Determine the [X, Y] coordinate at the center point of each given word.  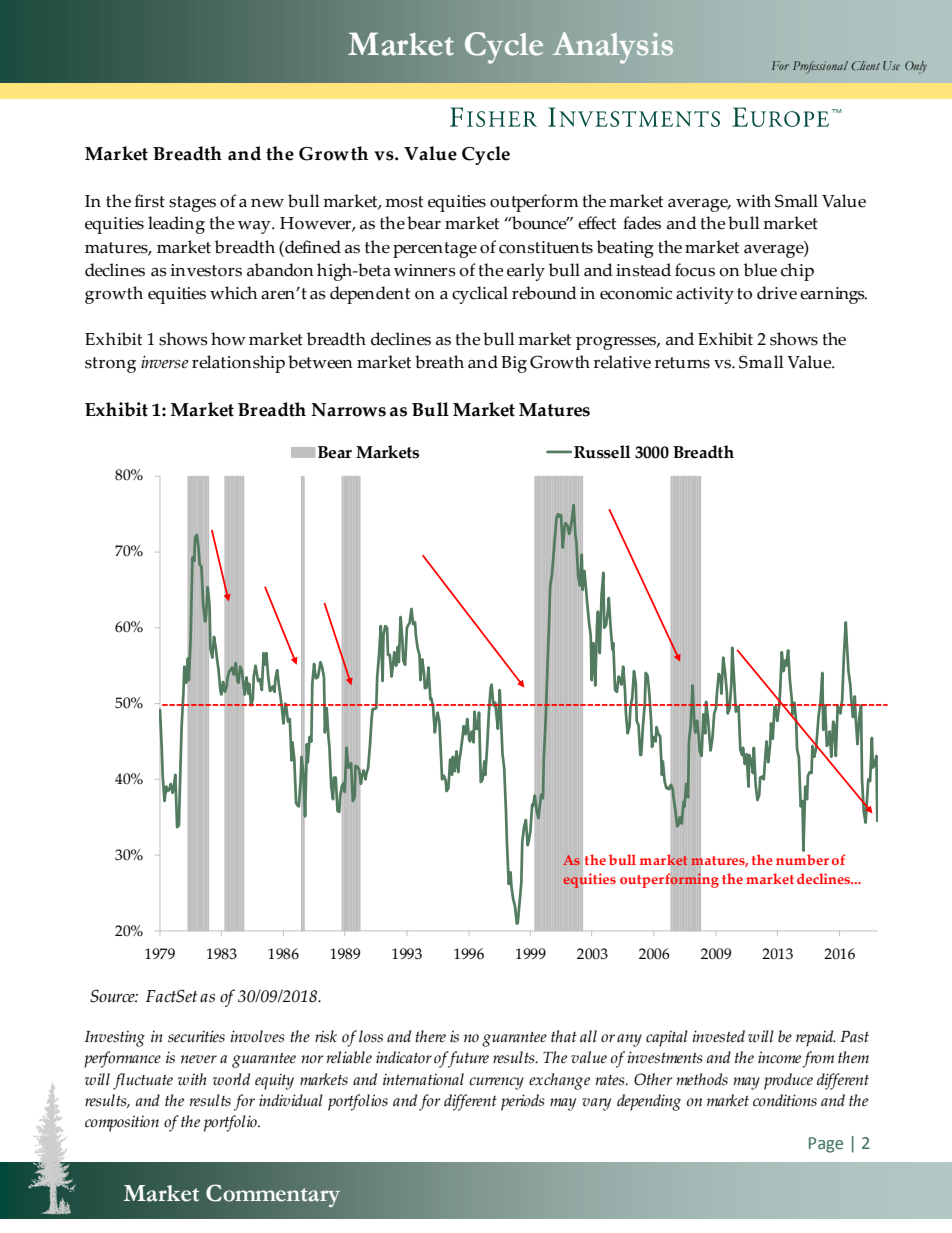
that [564, 1036]
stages [192, 204]
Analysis [613, 48]
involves [257, 1036]
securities [196, 1036]
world [231, 1079]
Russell [602, 452]
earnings [833, 295]
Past [854, 1037]
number [802, 859]
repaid [816, 1038]
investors [206, 270]
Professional [820, 67]
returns [682, 363]
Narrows [348, 410]
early [526, 272]
